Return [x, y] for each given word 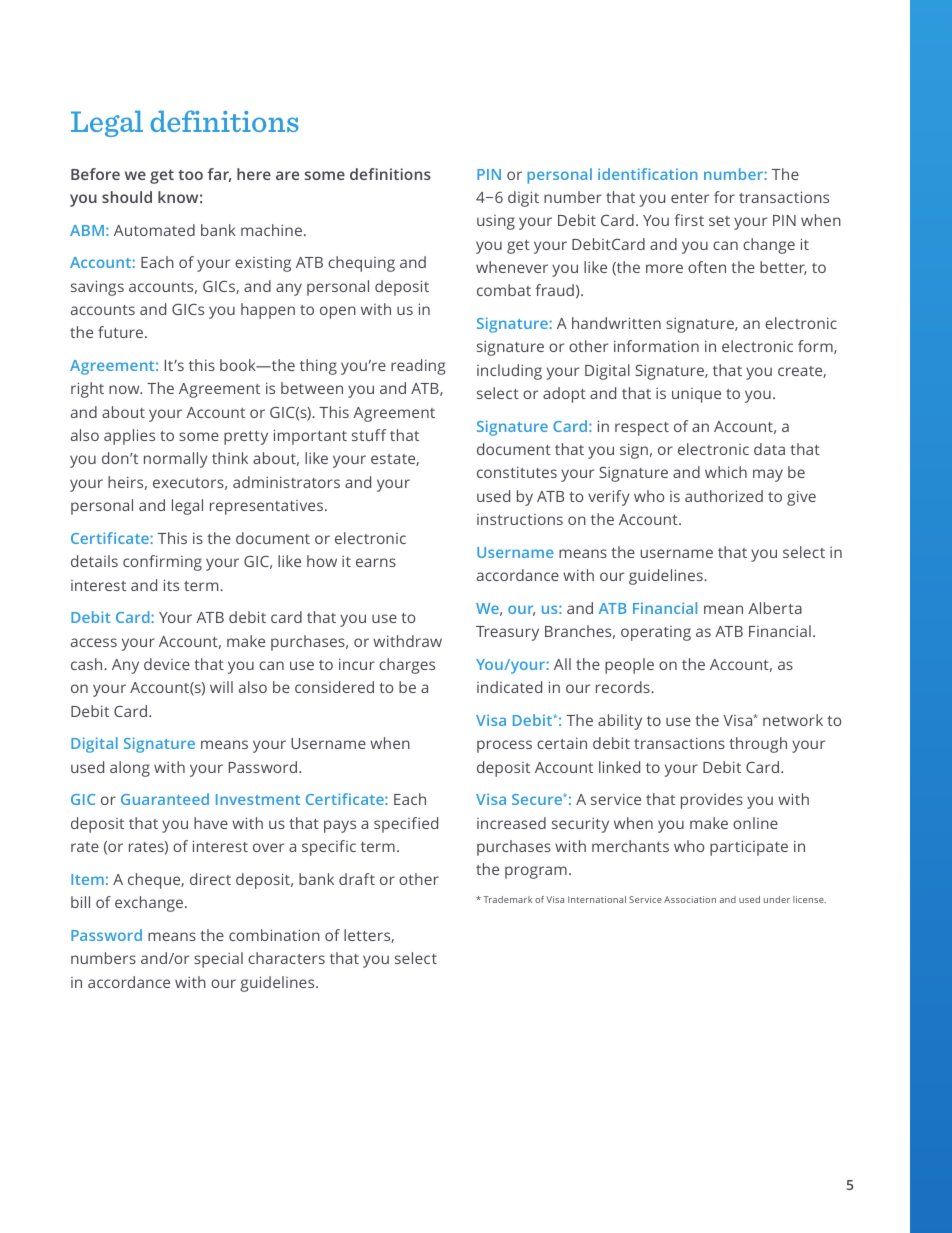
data [769, 449]
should [127, 197]
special [218, 960]
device [167, 664]
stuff [369, 435]
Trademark [507, 899]
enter [690, 198]
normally [176, 460]
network [793, 720]
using [496, 222]
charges [407, 666]
